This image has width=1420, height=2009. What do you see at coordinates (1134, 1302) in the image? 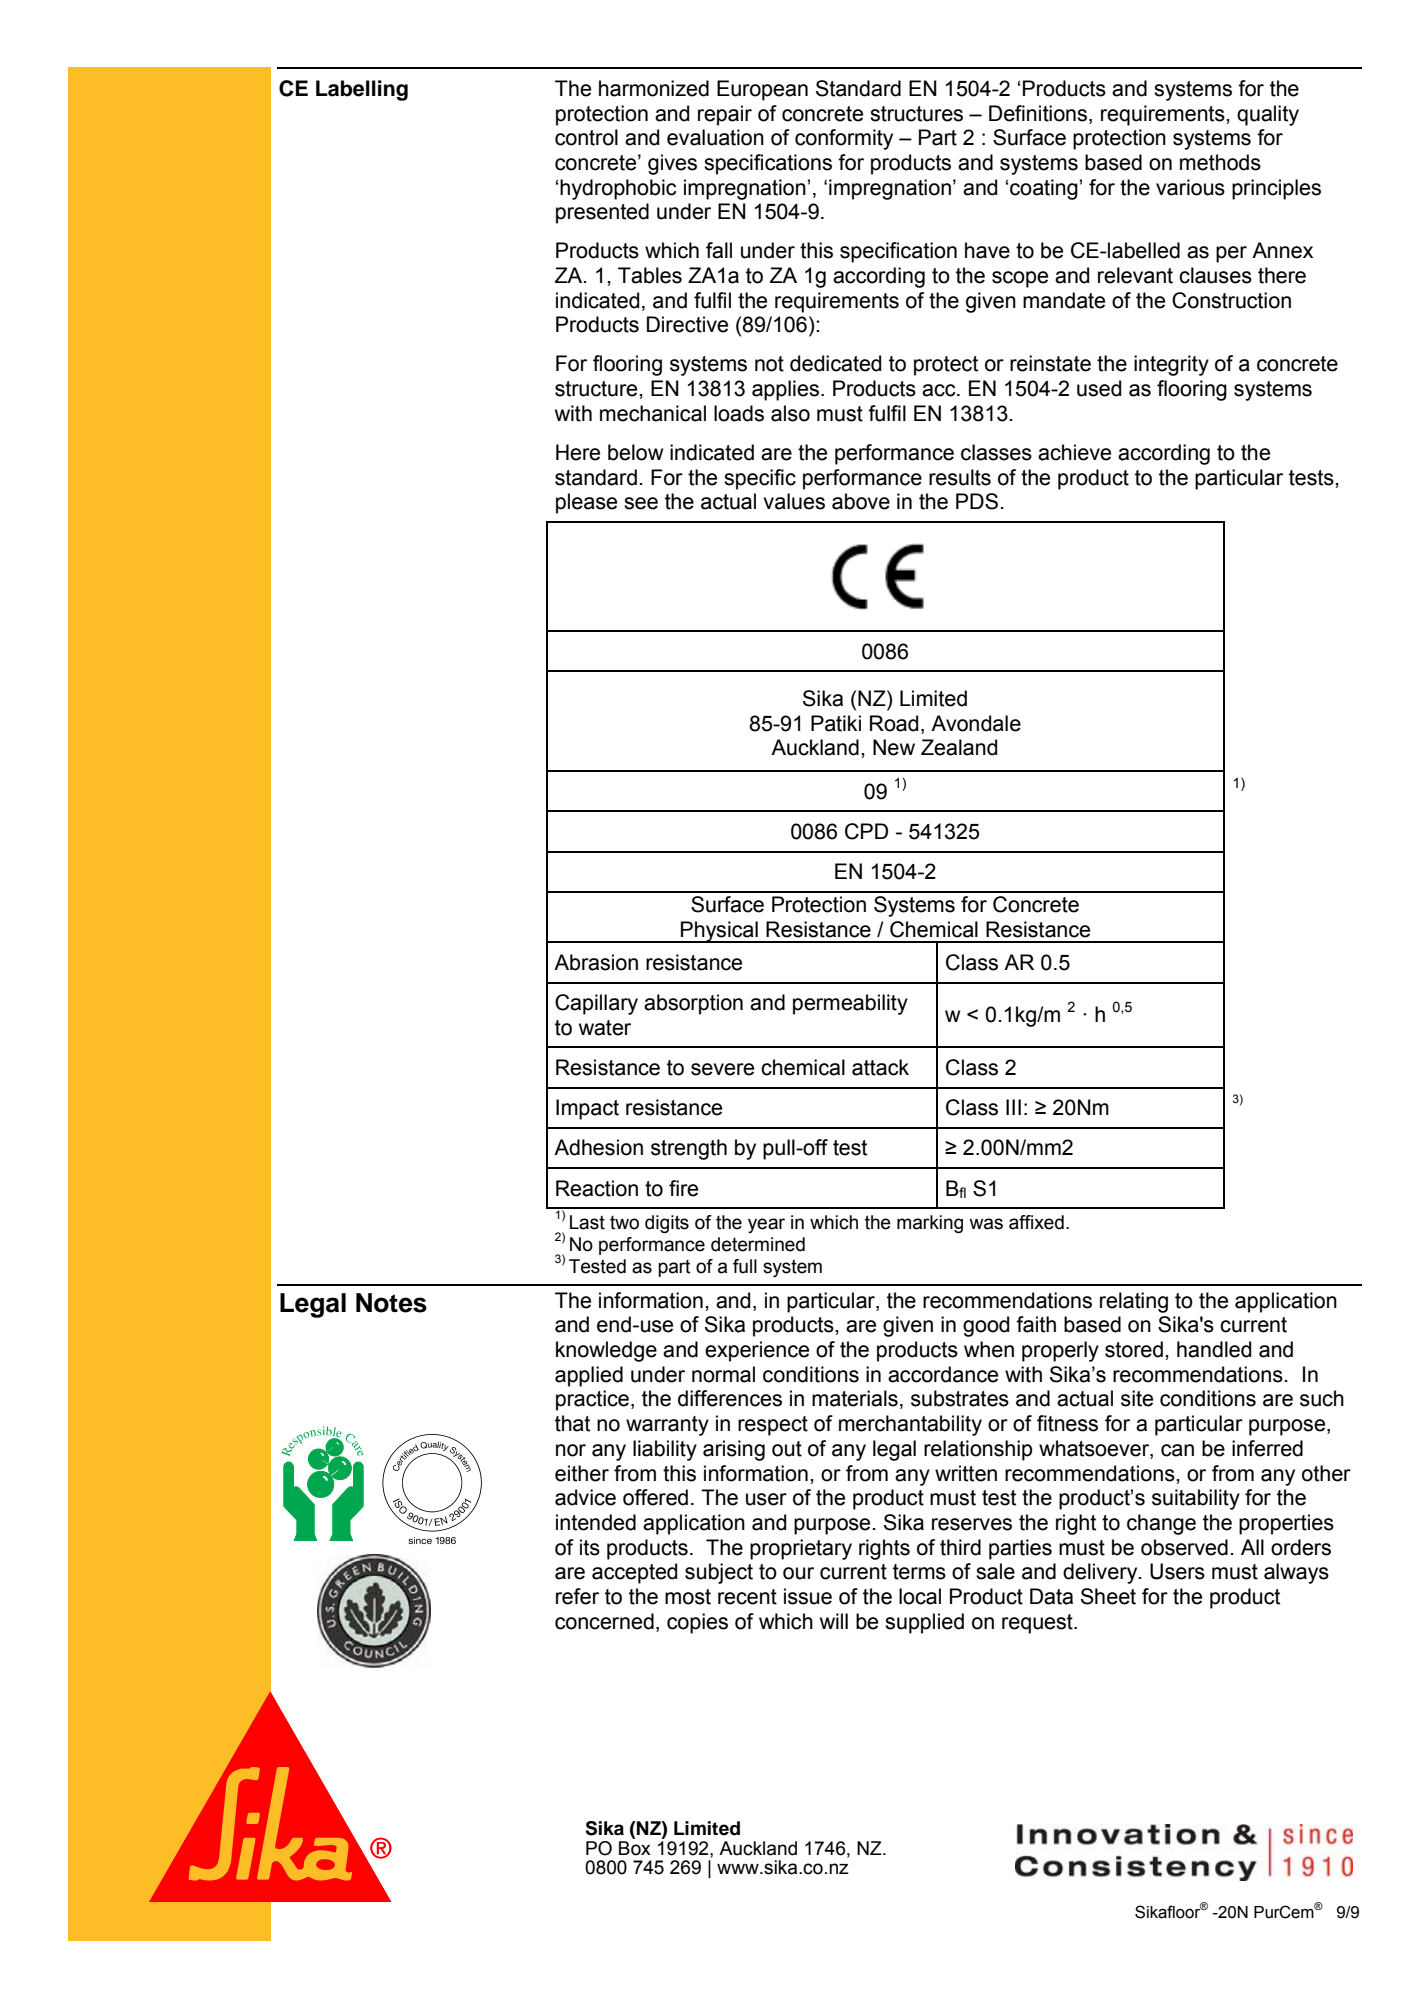
I see `relating` at bounding box center [1134, 1302].
